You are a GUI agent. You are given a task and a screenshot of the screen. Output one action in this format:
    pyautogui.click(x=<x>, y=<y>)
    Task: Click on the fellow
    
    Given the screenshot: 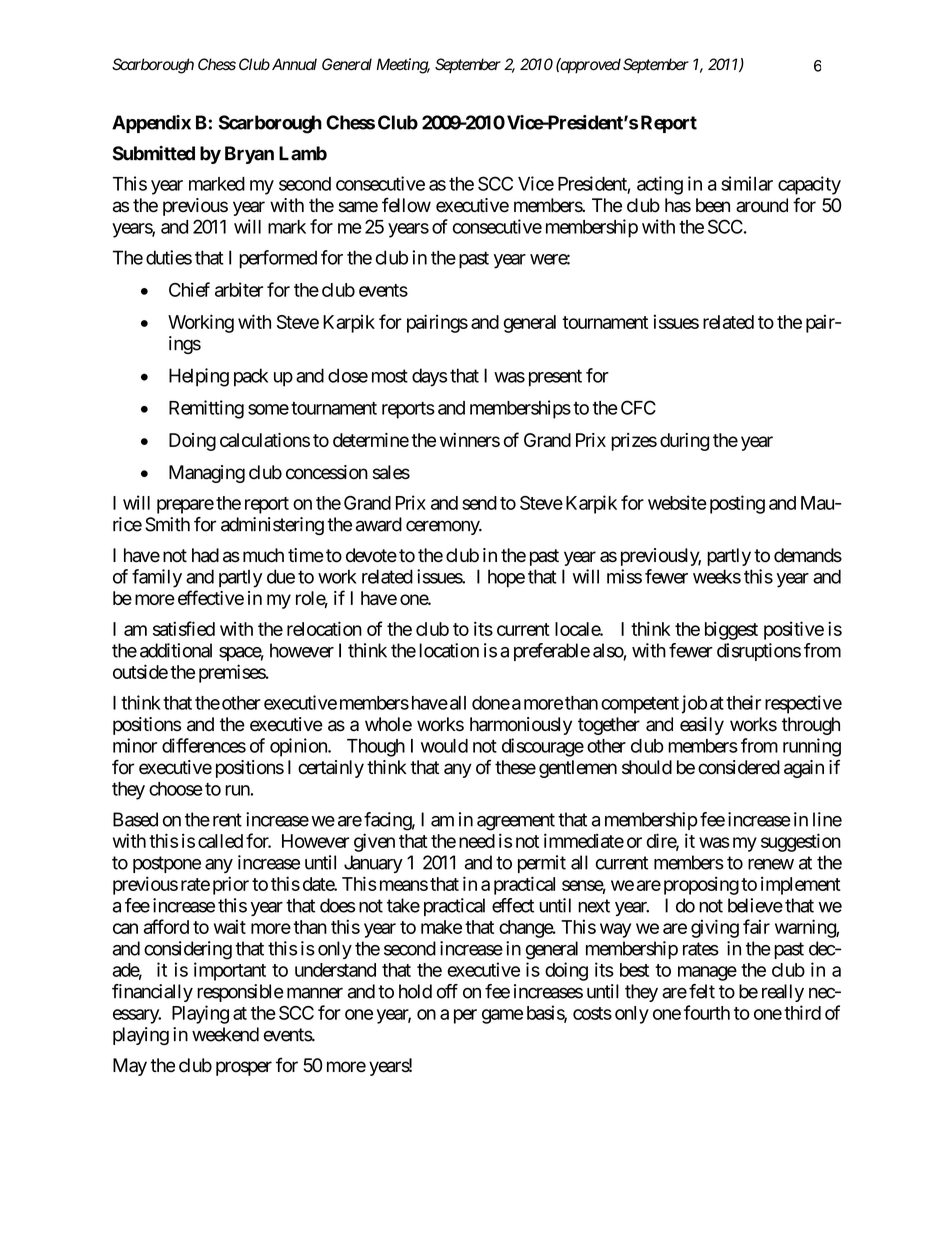 What is the action you would take?
    pyautogui.click(x=406, y=205)
